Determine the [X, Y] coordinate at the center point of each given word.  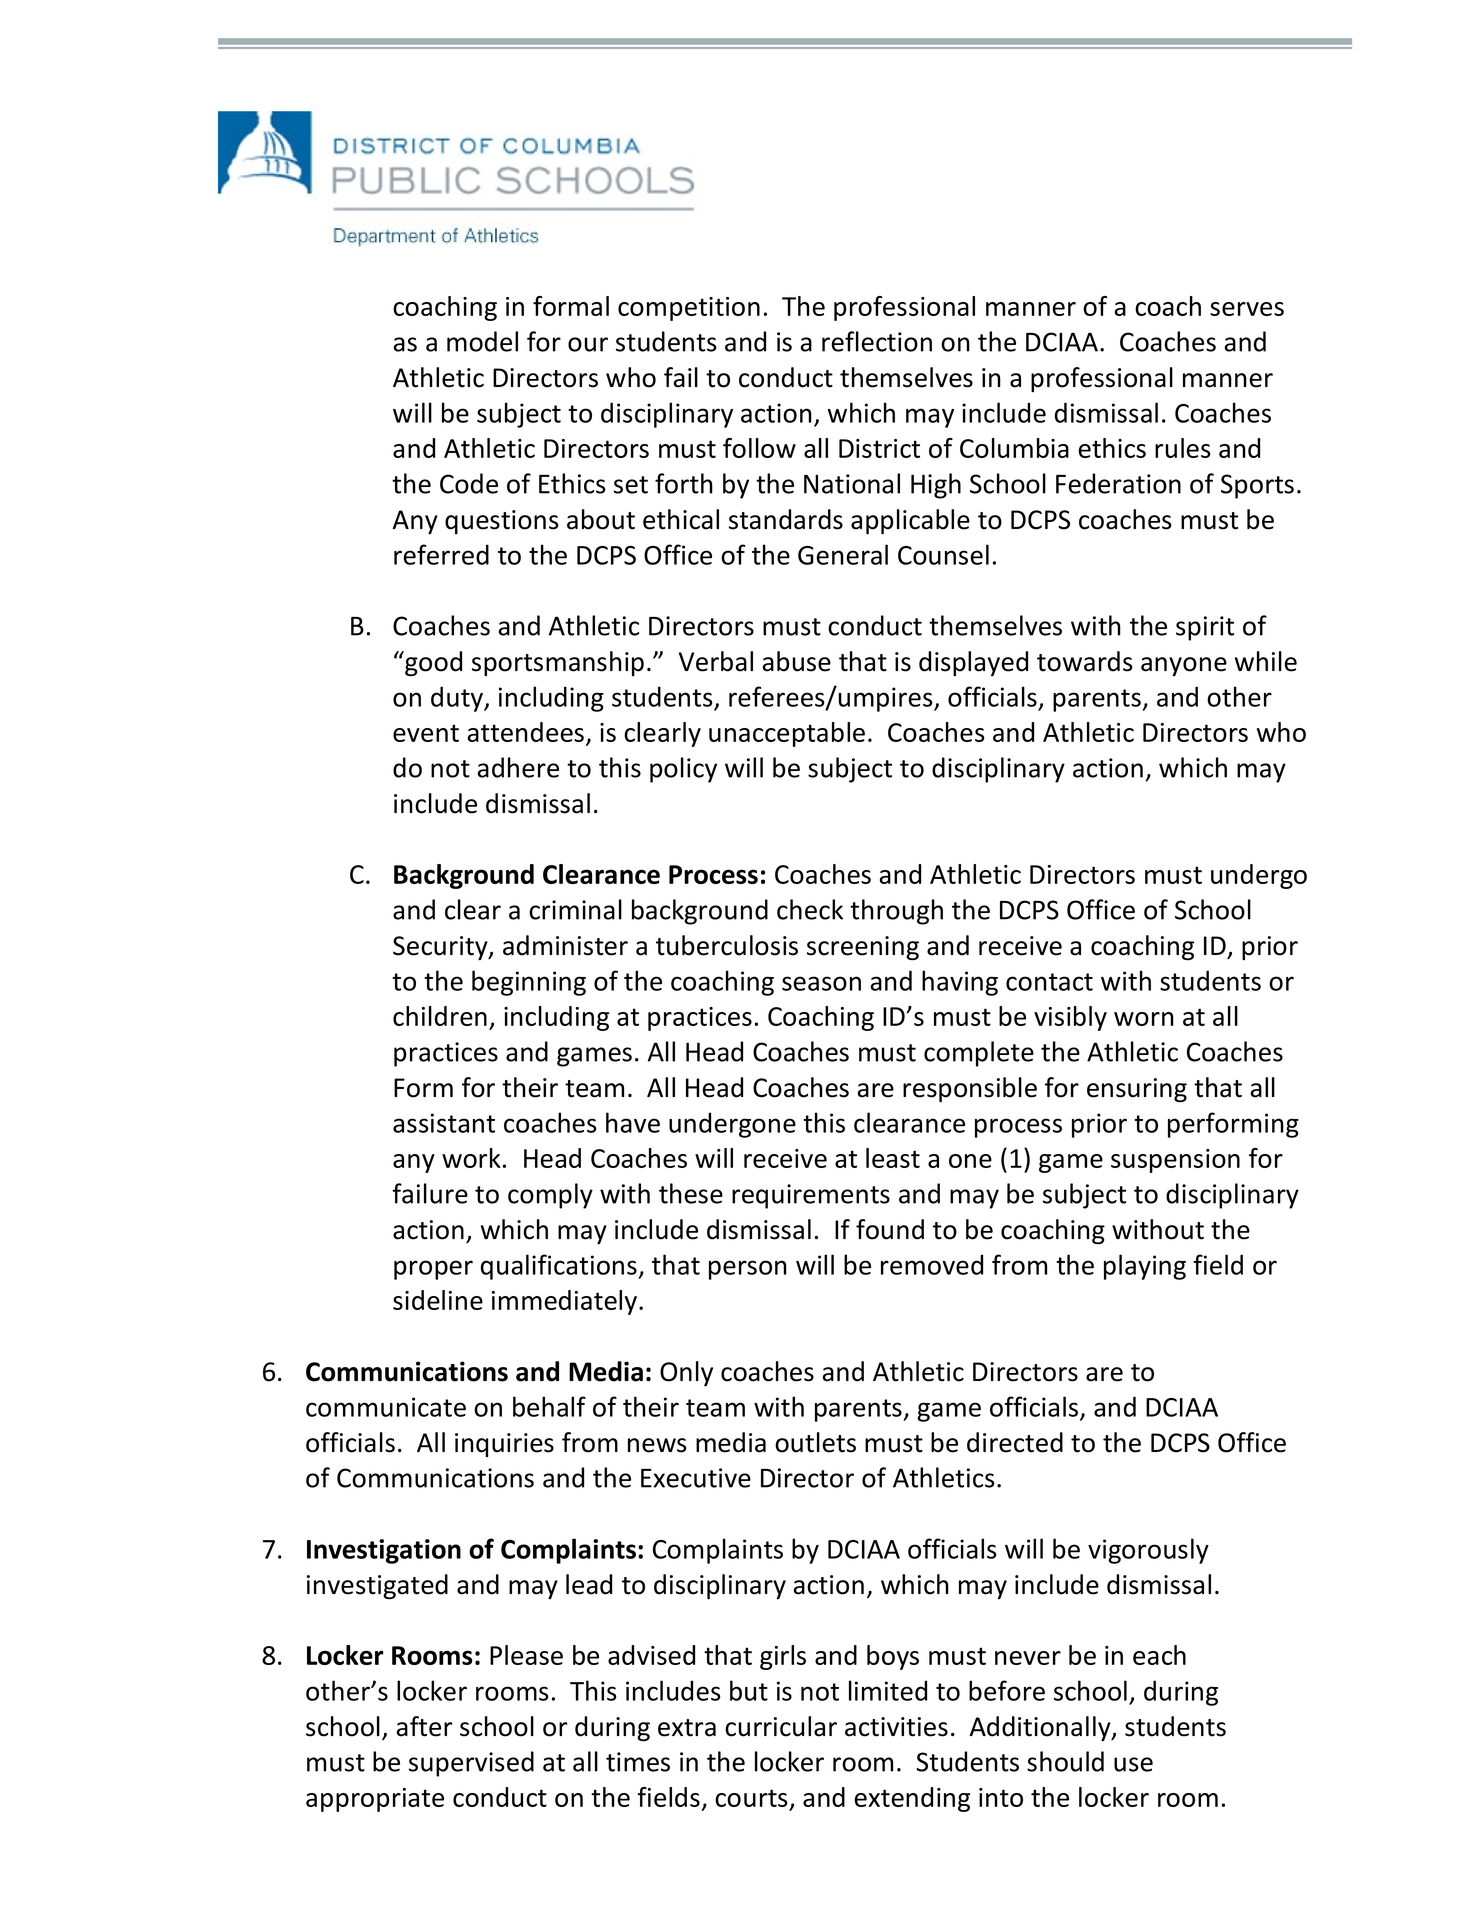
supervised [471, 1764]
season [821, 983]
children [440, 1016]
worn [1144, 1019]
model [482, 341]
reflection [877, 341]
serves [1247, 309]
